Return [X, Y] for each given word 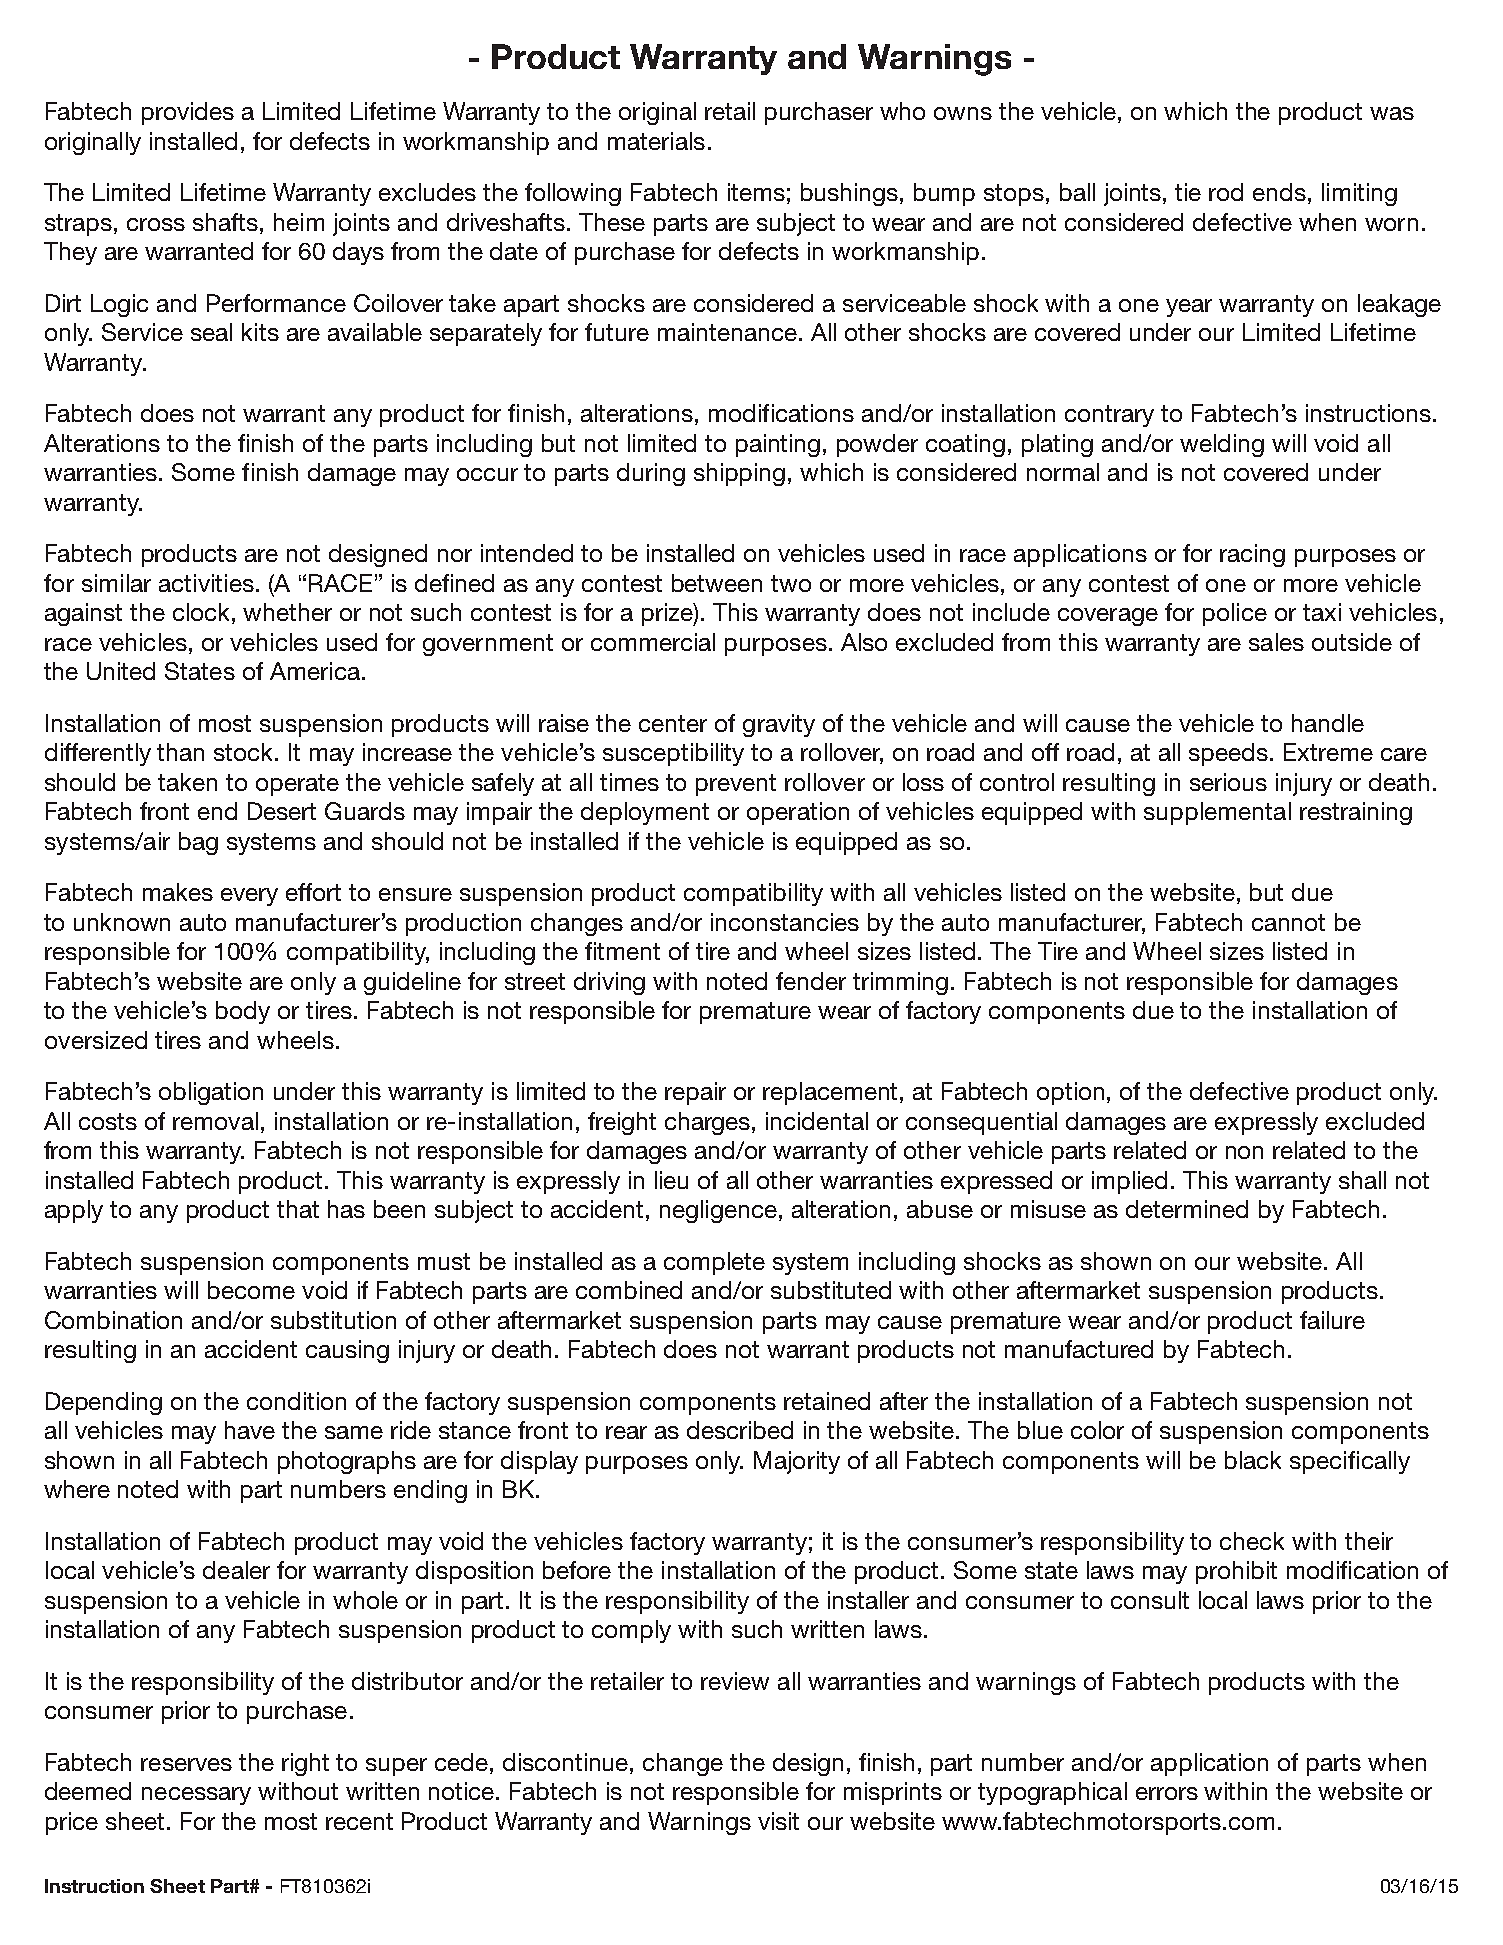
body [243, 1012]
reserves [186, 1764]
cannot [1288, 922]
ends [1279, 192]
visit [778, 1821]
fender [811, 981]
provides [188, 113]
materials [656, 141]
